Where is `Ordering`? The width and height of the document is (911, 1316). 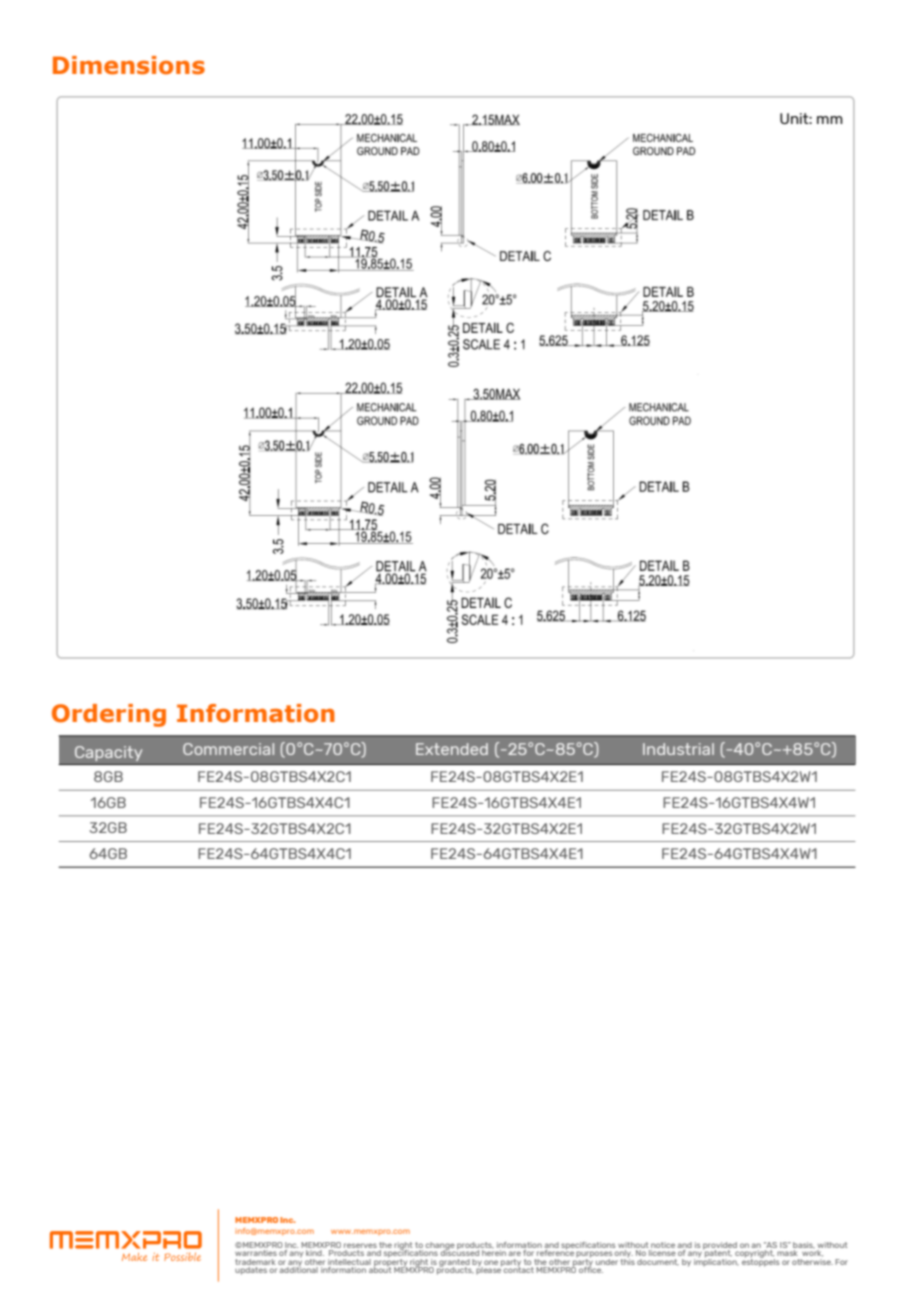
Ordering is located at coordinates (109, 715).
